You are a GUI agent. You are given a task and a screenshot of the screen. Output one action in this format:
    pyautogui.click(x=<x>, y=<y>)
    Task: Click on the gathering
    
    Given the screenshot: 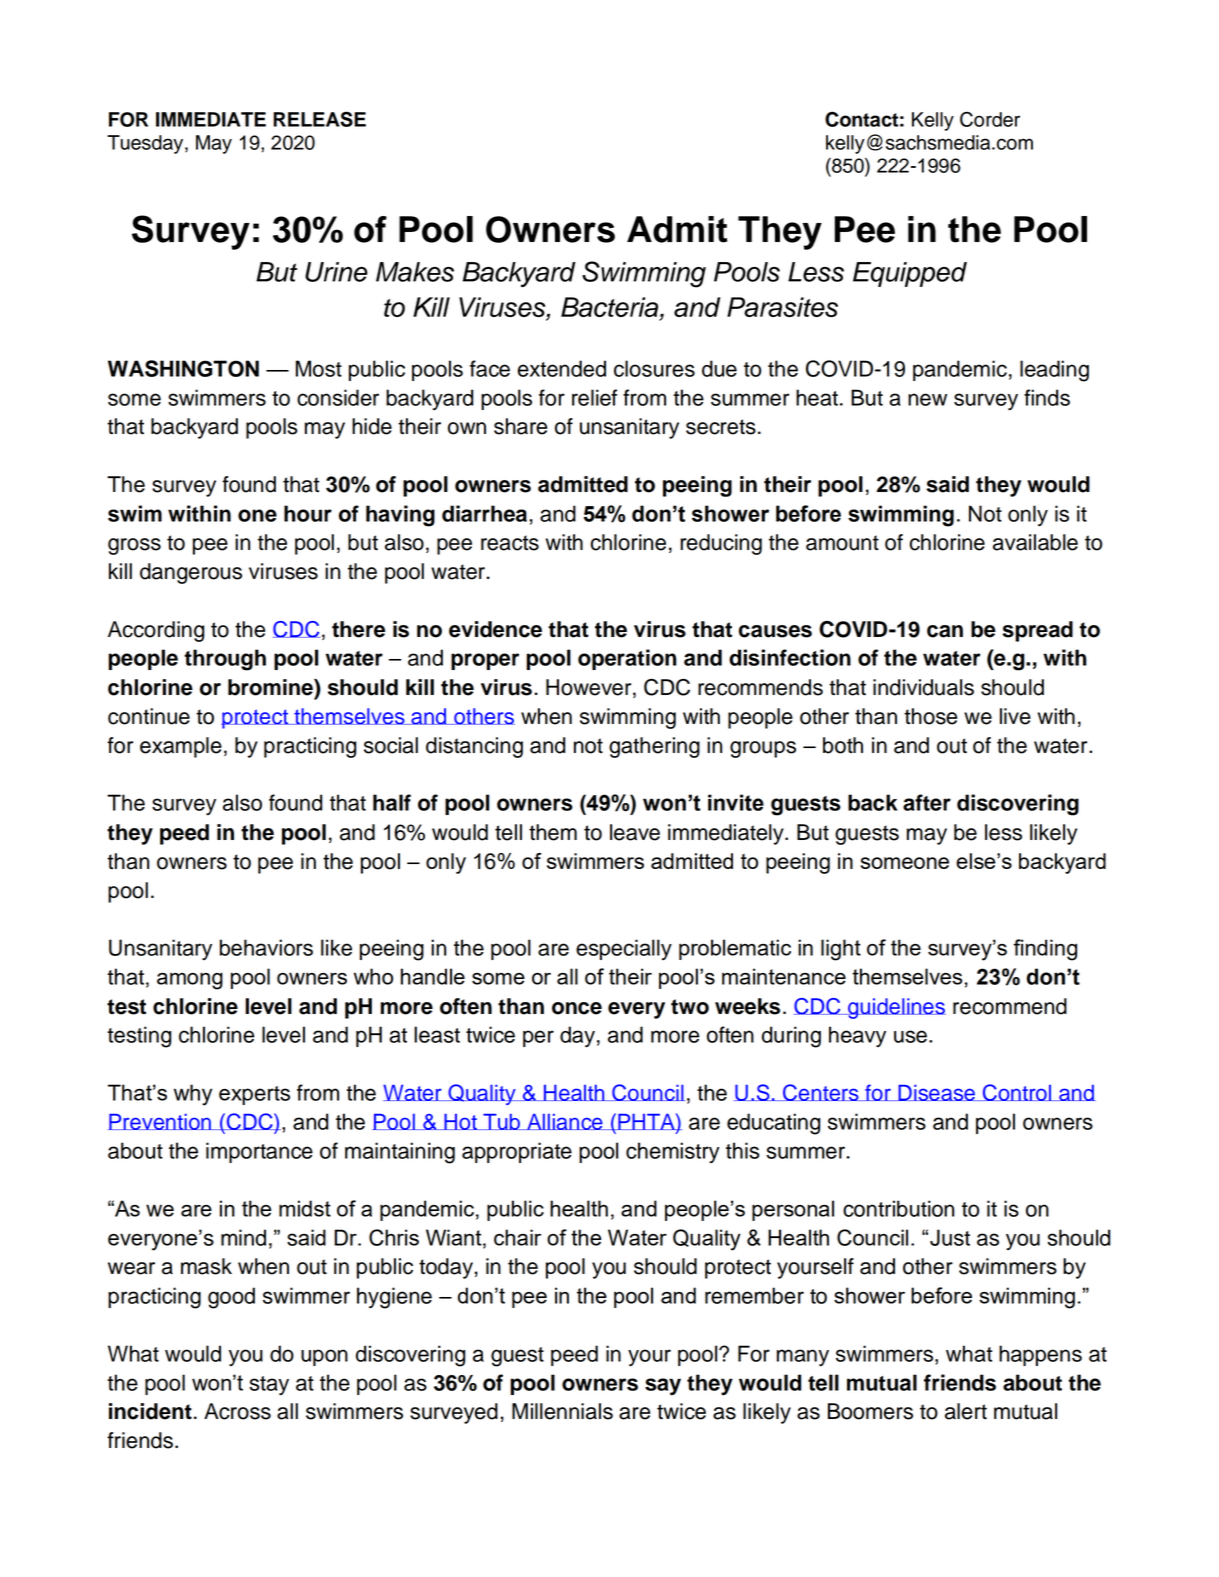 What is the action you would take?
    pyautogui.click(x=654, y=747)
